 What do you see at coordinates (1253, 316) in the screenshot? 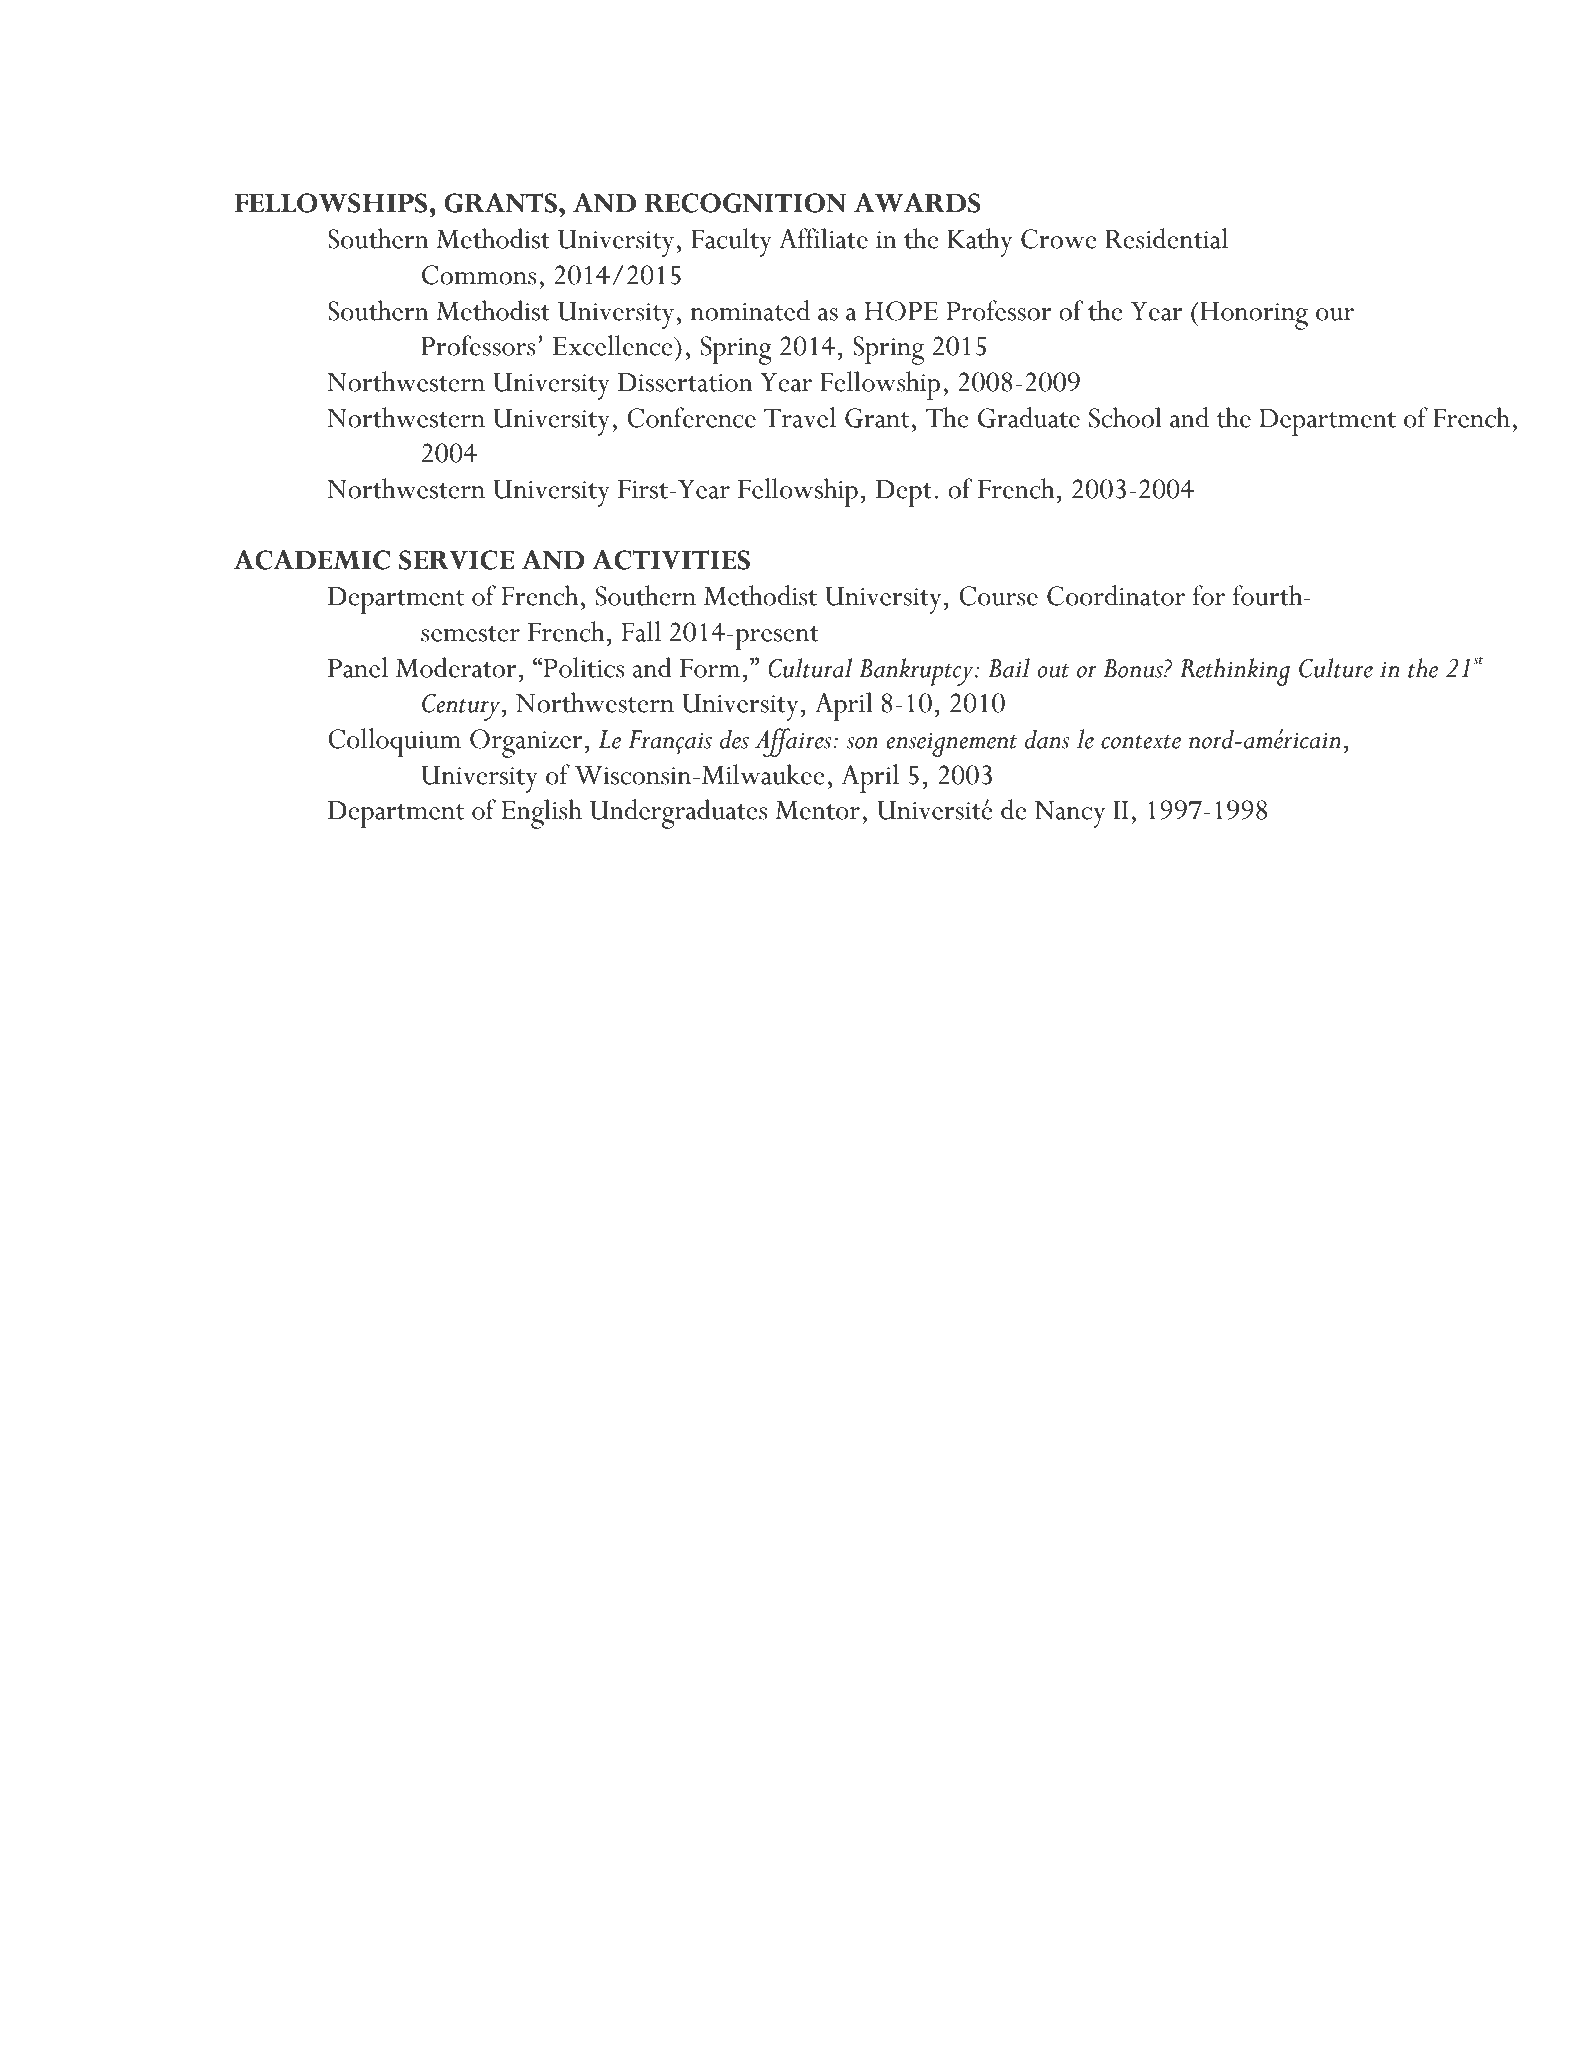
I see `Honoring` at bounding box center [1253, 316].
